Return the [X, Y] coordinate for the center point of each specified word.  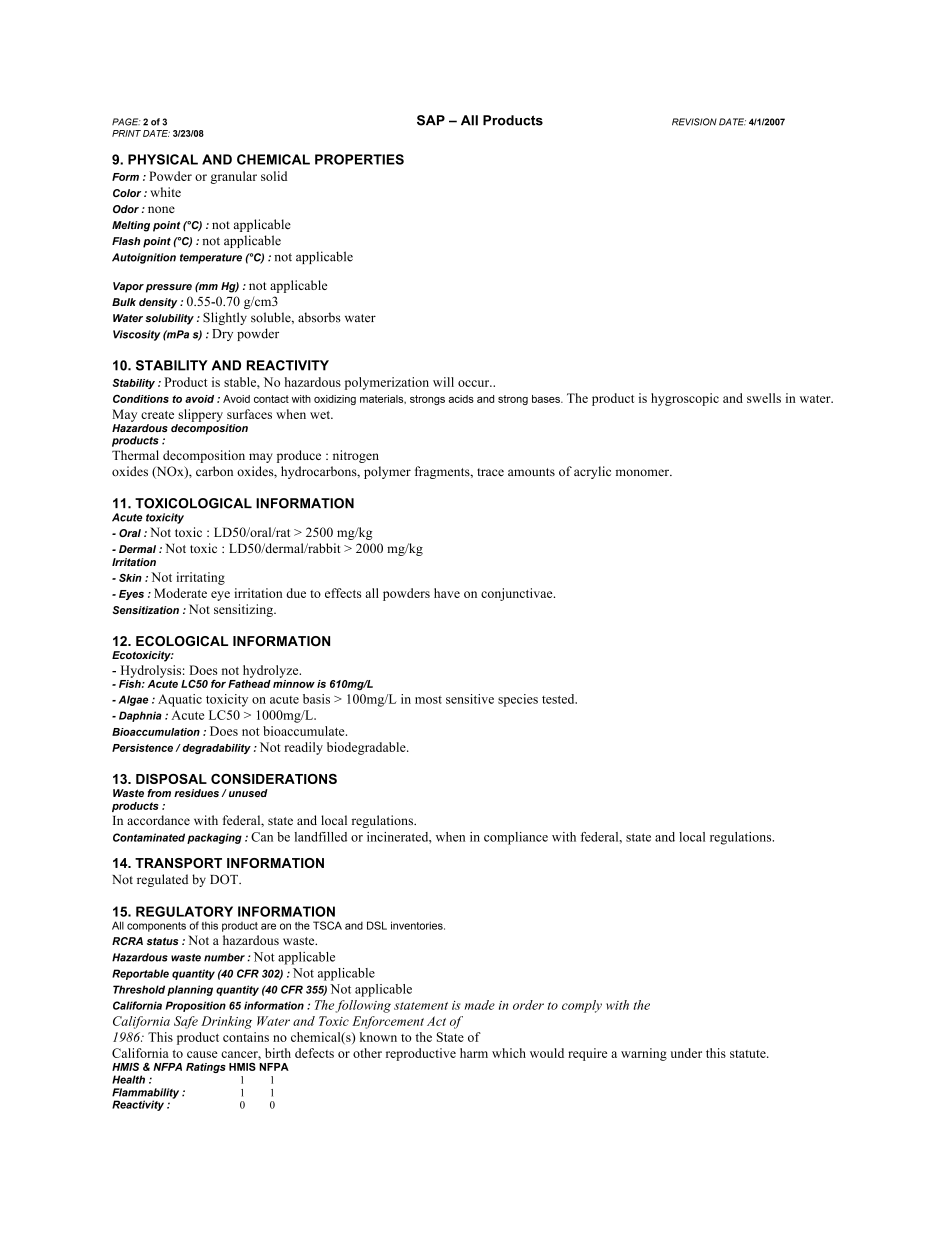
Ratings [206, 1068]
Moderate [180, 593]
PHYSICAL [163, 159]
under [686, 1053]
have [447, 593]
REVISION [694, 122]
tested [559, 699]
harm [474, 1053]
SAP [431, 120]
